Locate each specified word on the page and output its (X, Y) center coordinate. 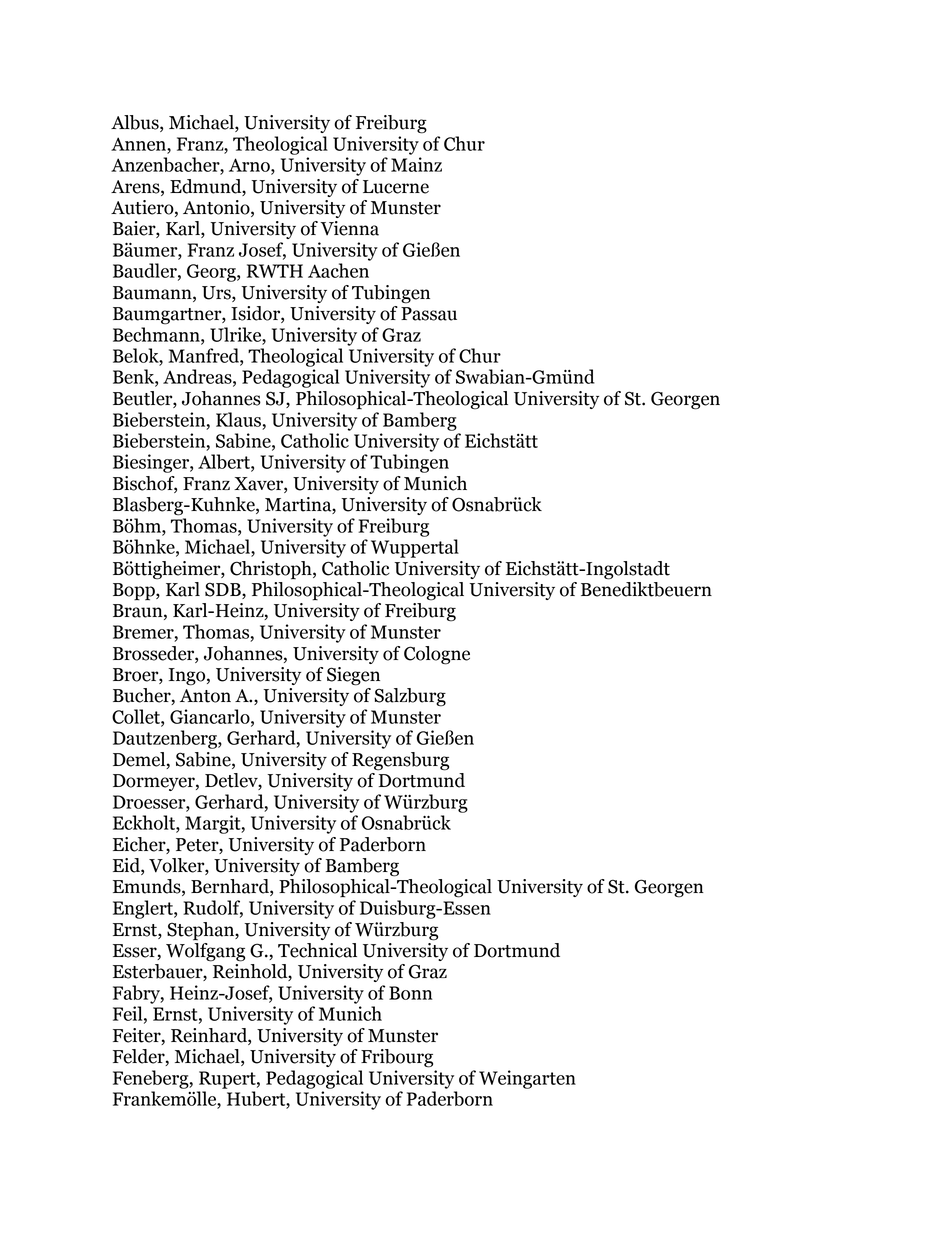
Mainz (416, 164)
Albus (136, 123)
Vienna (349, 228)
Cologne (437, 655)
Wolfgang (205, 951)
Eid (127, 866)
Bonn (410, 993)
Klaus (238, 419)
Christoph (272, 570)
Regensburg (400, 761)
